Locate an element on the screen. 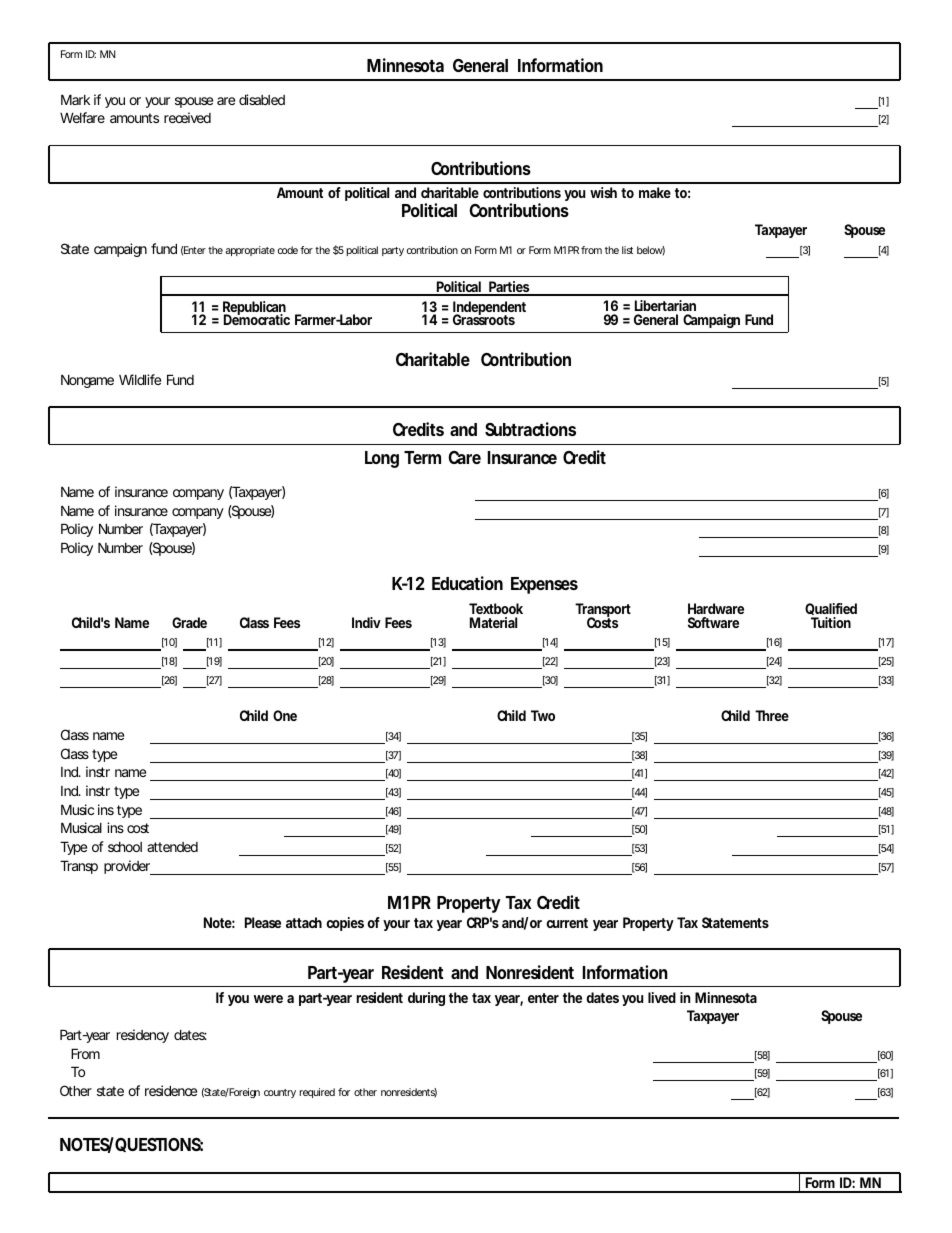 This screenshot has height=1233, width=952. Care is located at coordinates (464, 457).
